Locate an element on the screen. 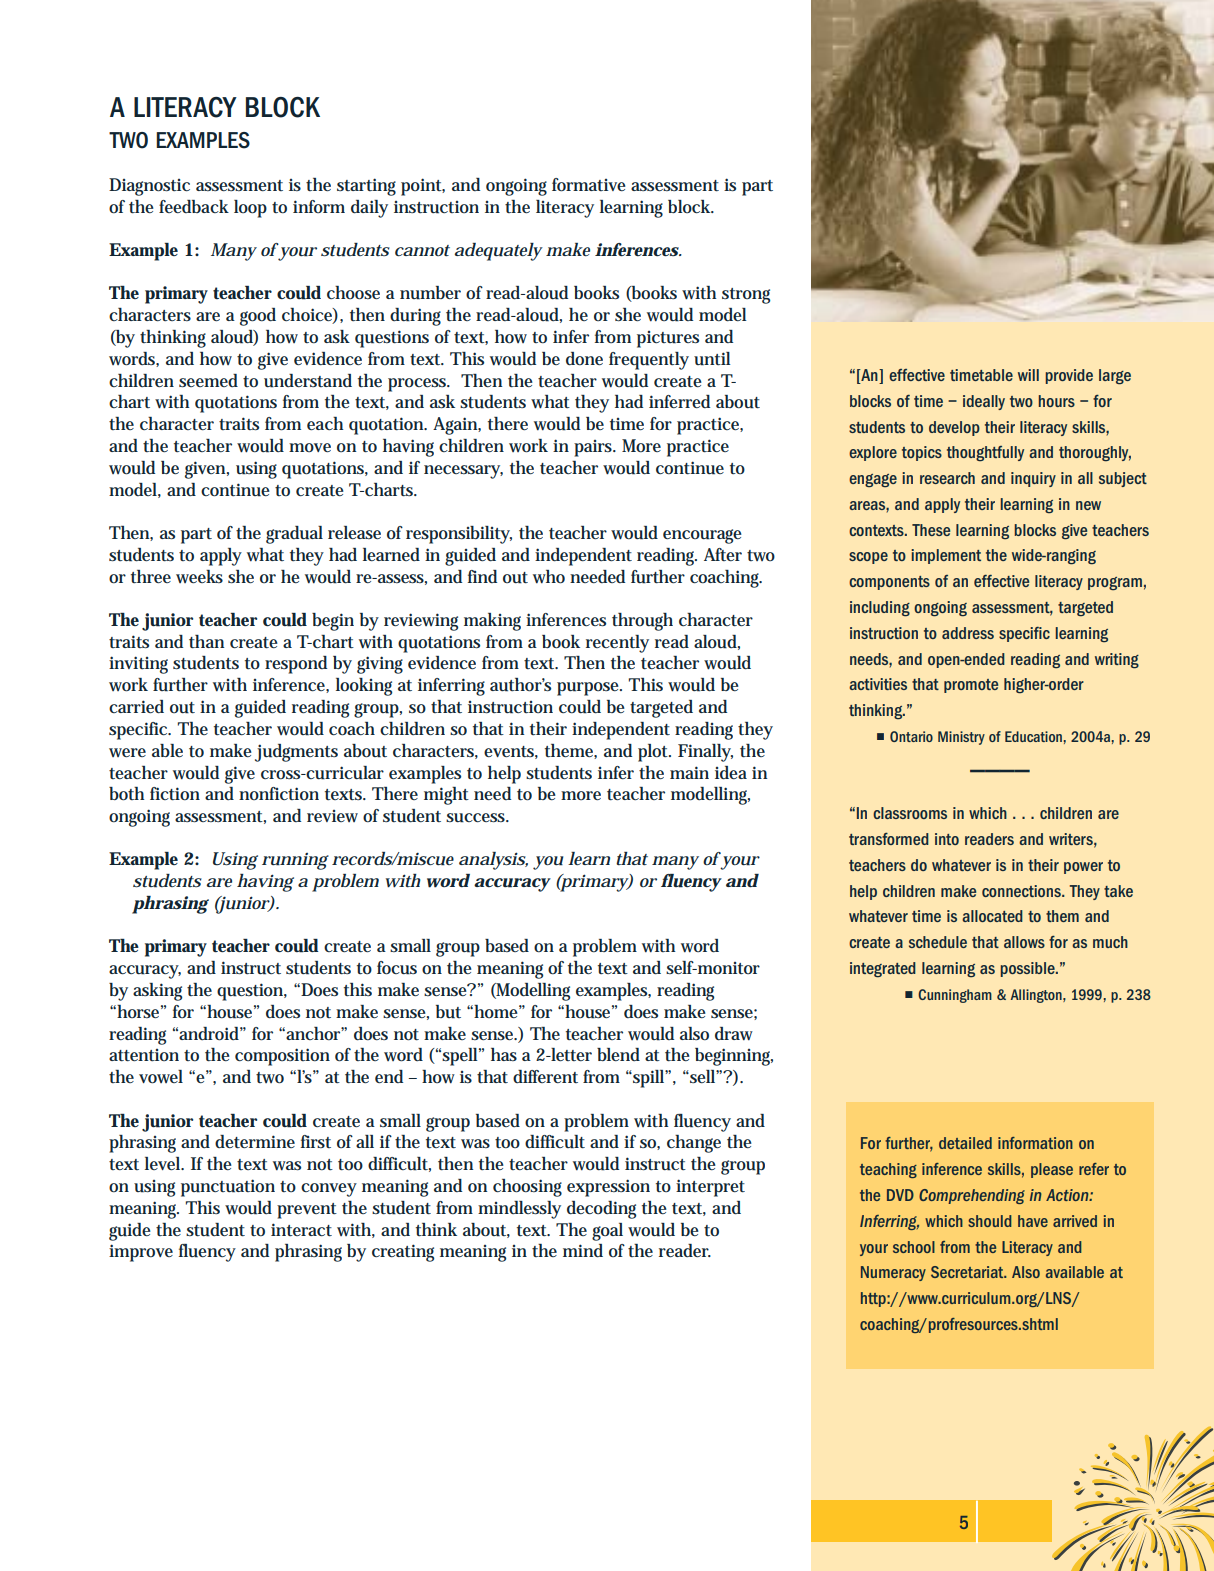 The image size is (1214, 1571). interact is located at coordinates (301, 1229).
